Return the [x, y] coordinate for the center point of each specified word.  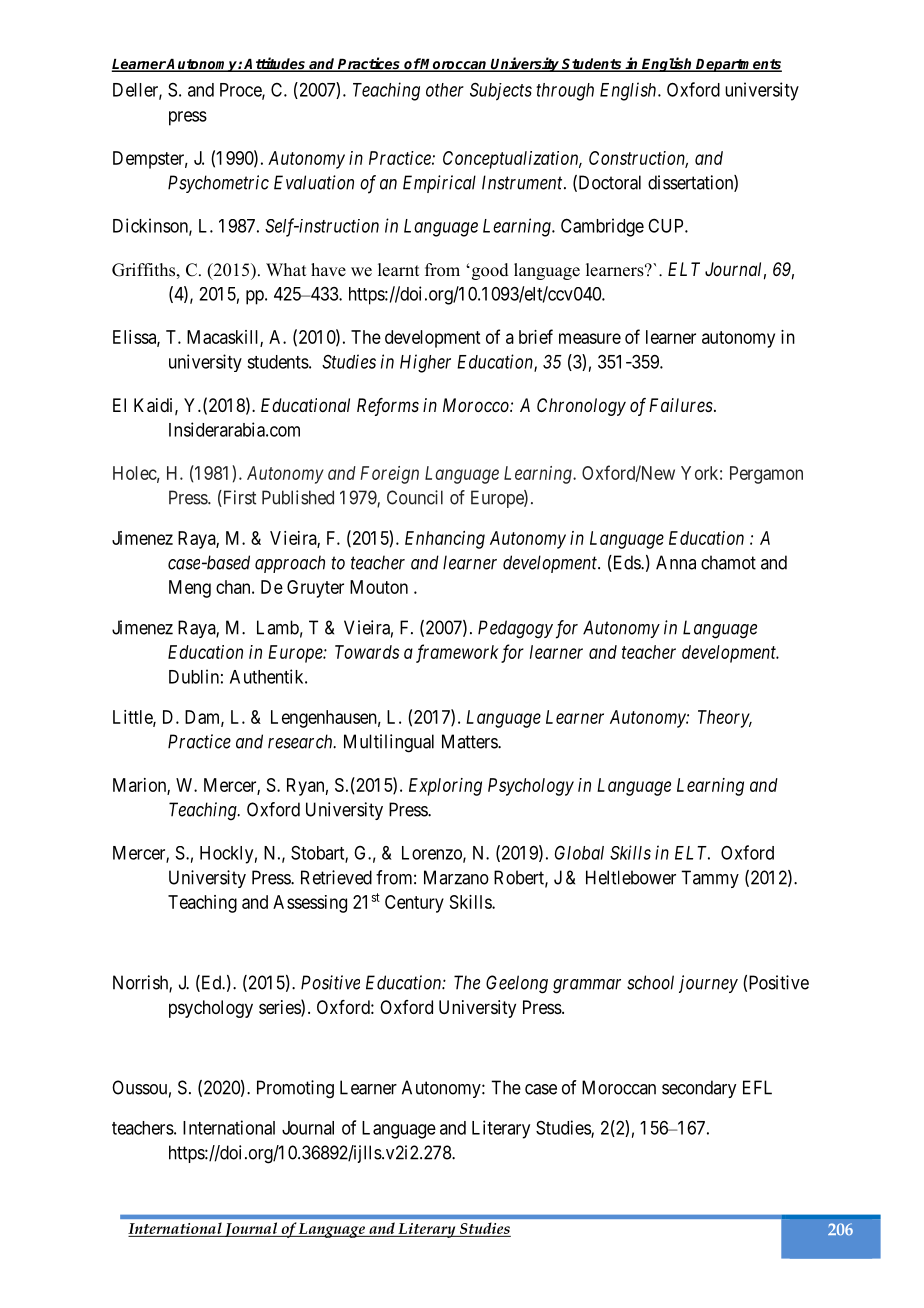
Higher [425, 363]
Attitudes [275, 64]
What [286, 269]
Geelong [517, 984]
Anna [676, 562]
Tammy [710, 879]
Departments [738, 65]
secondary [699, 1089]
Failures [681, 405]
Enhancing [445, 540]
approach [290, 564]
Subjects [501, 91]
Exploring [445, 787]
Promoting [295, 1089]
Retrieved [336, 877]
